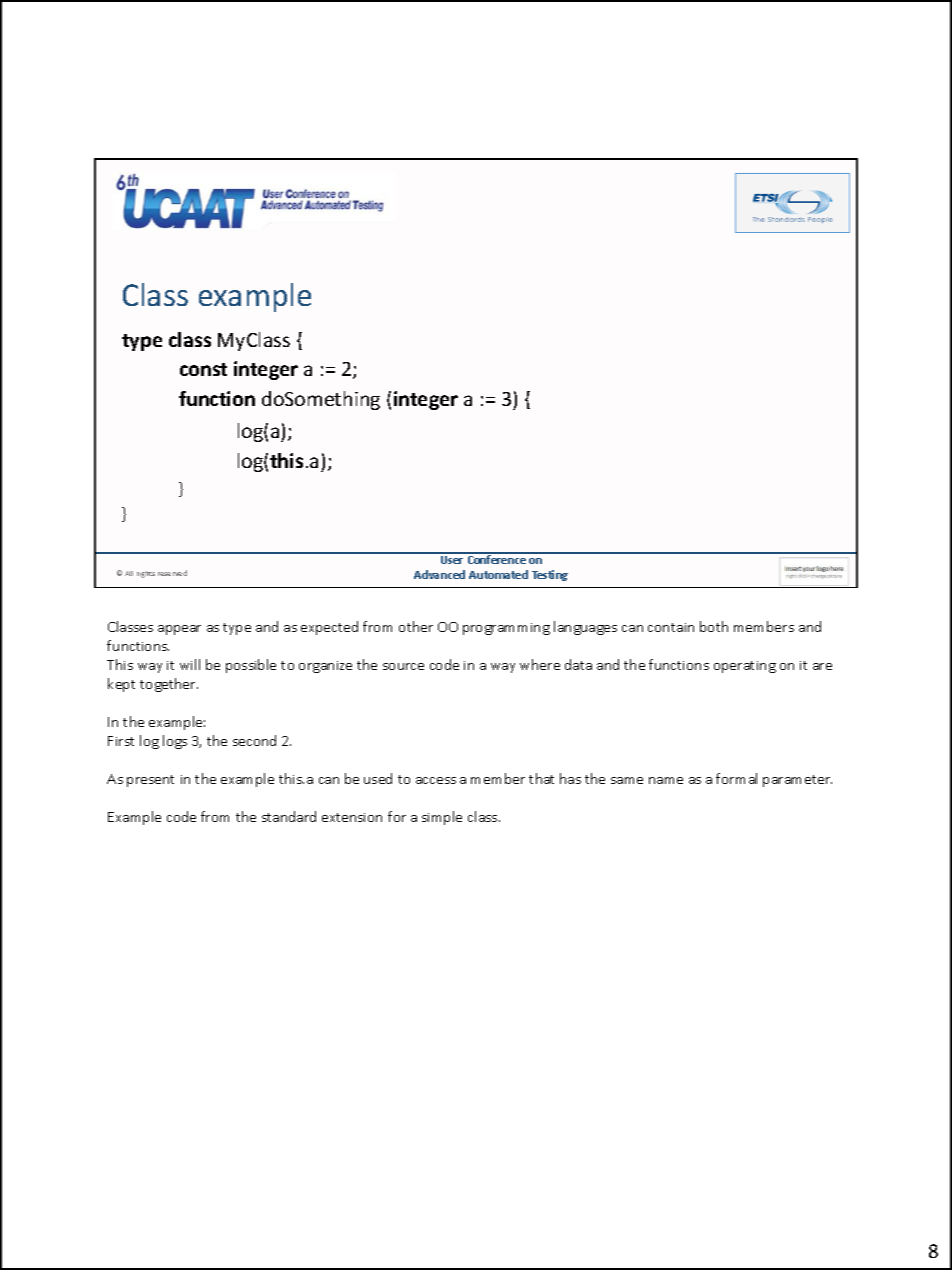 Image resolution: width=952 pixels, height=1270 pixels. What do you see at coordinates (506, 629) in the document?
I see `programming` at bounding box center [506, 629].
